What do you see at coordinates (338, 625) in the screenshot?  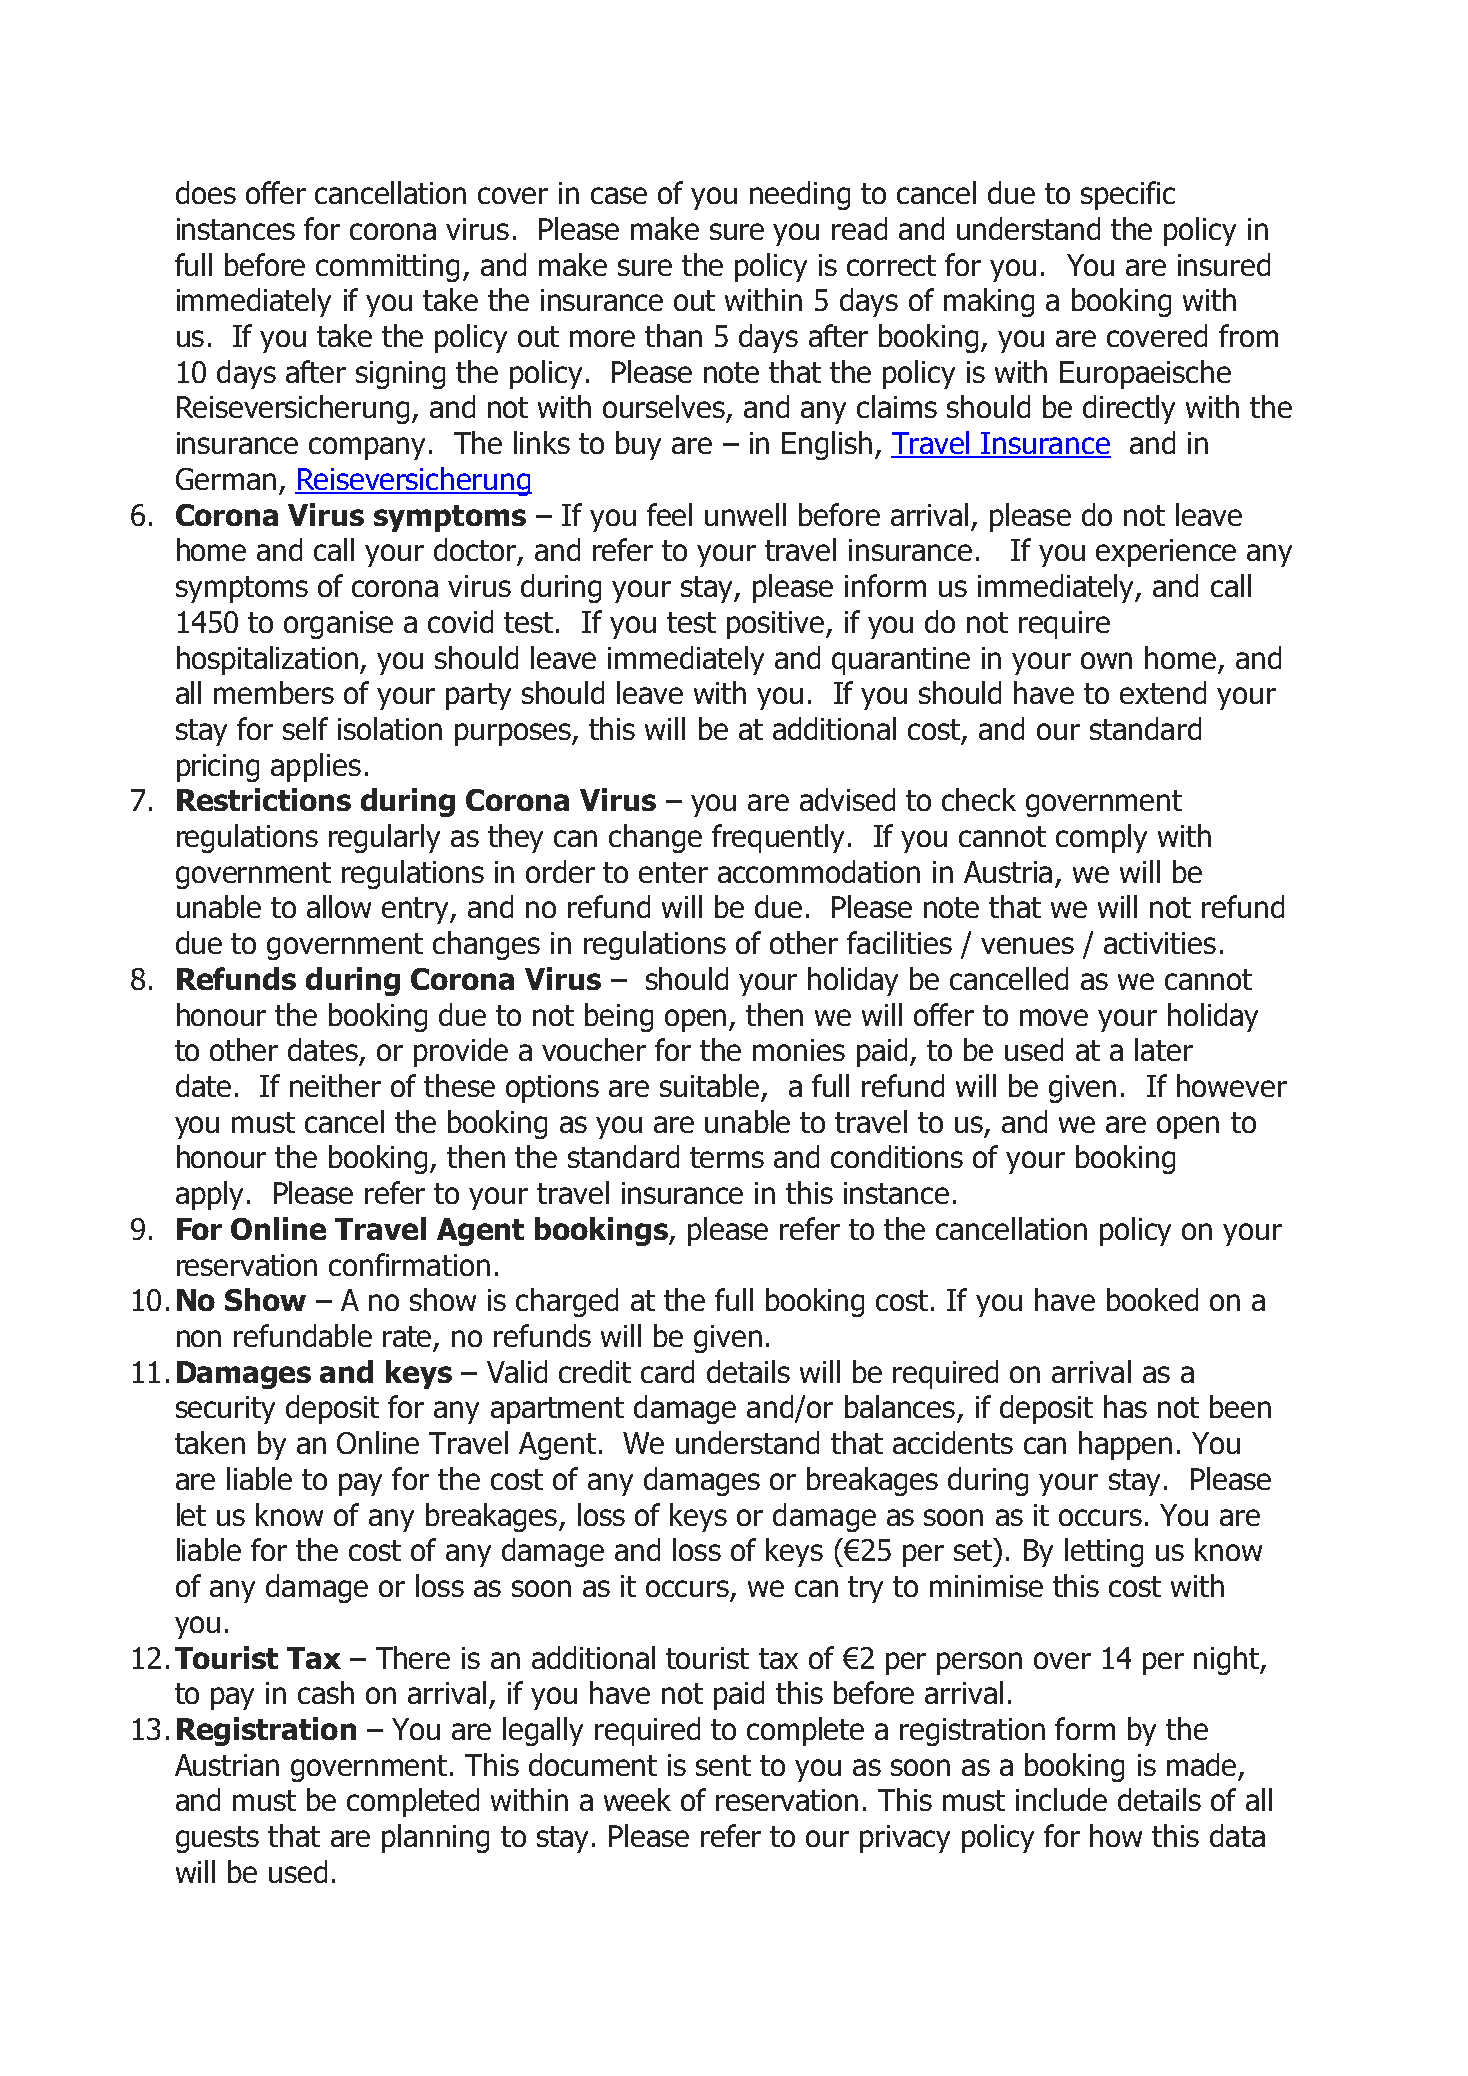 I see `organise` at bounding box center [338, 625].
